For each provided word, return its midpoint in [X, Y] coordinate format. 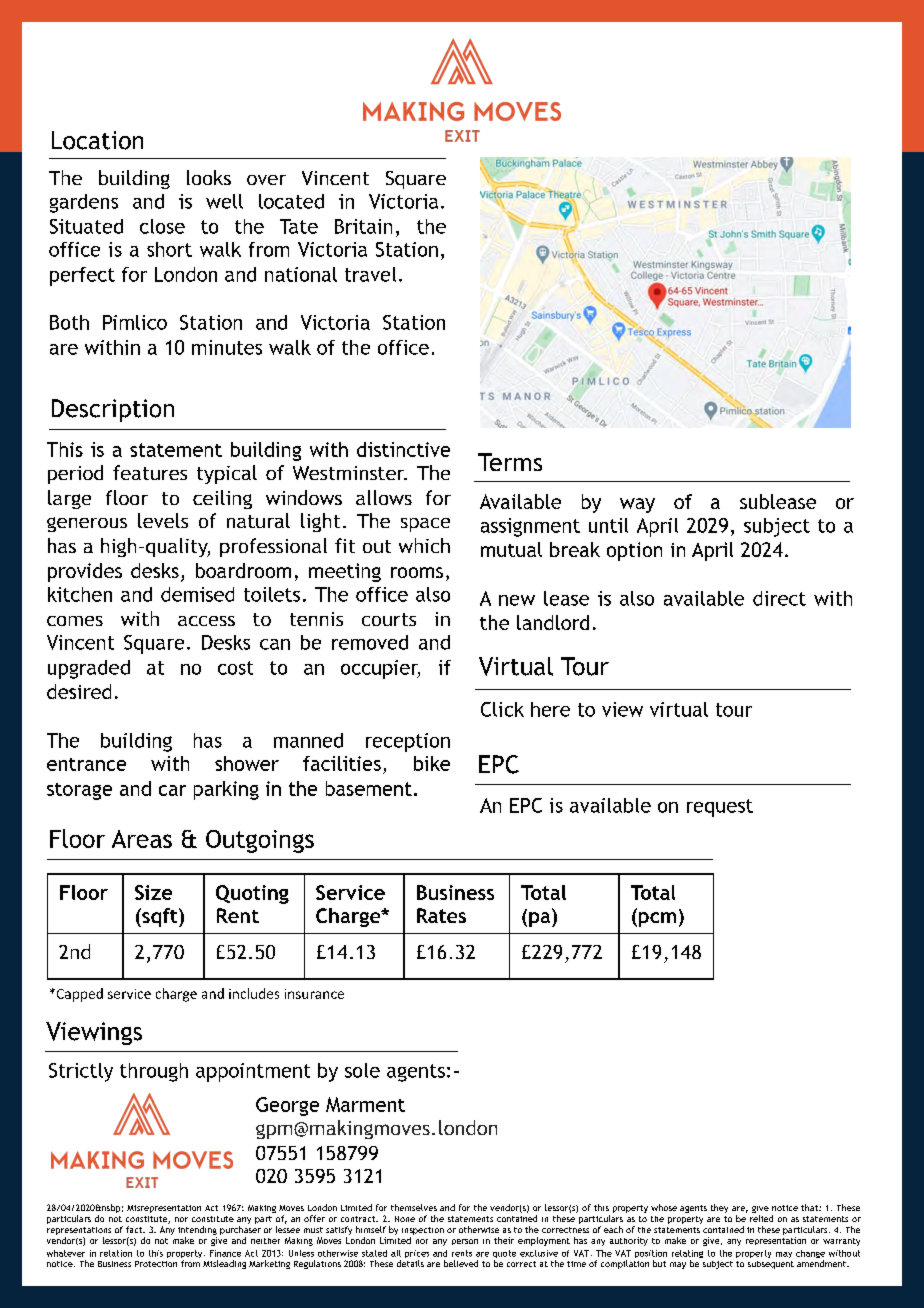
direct [779, 598]
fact [135, 1229]
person [465, 1242]
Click [502, 709]
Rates [441, 915]
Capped [78, 995]
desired [79, 691]
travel [370, 274]
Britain [363, 226]
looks [209, 177]
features [150, 472]
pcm [656, 919]
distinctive [403, 449]
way [637, 505]
